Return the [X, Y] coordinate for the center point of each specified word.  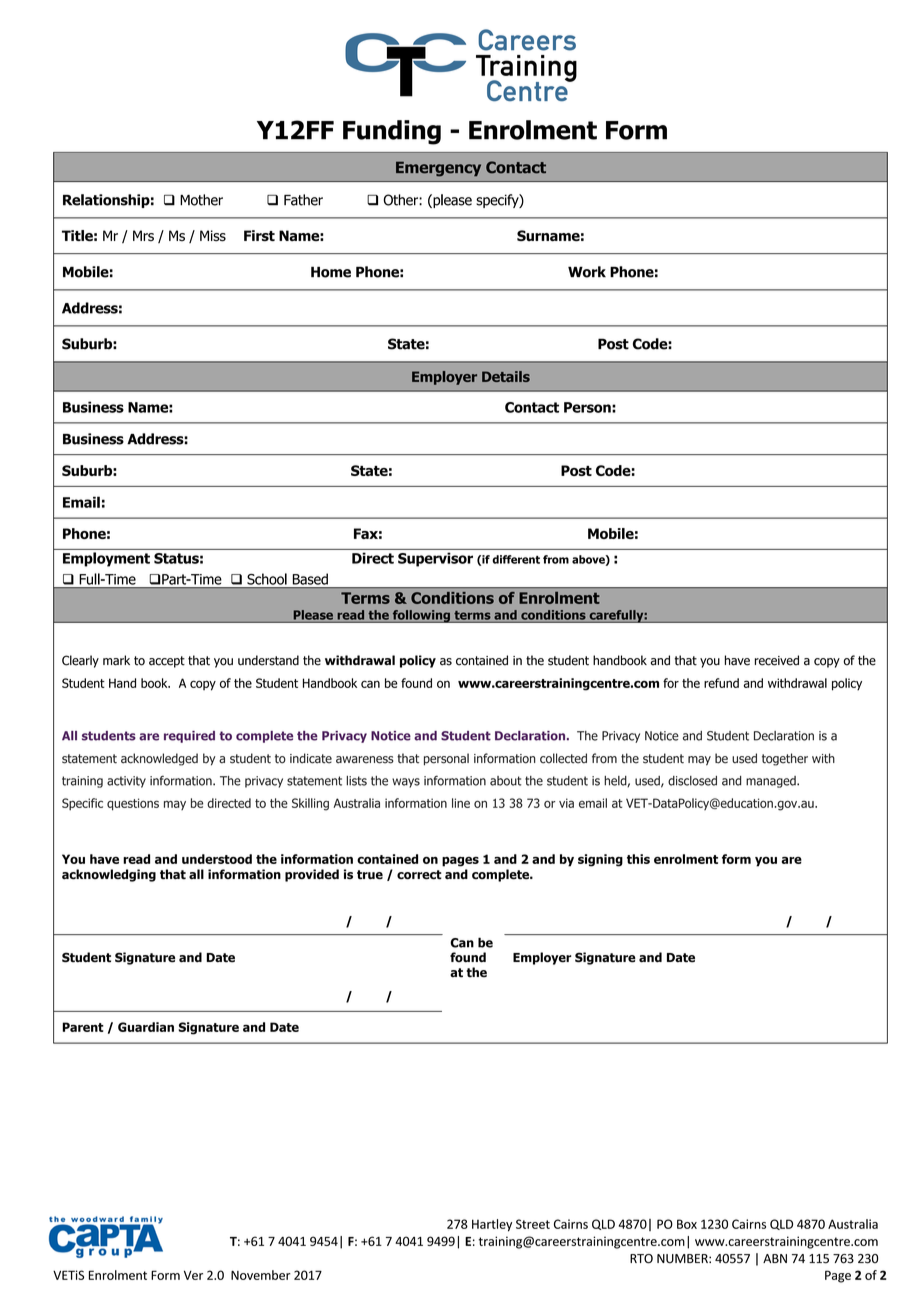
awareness [365, 760]
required [189, 737]
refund [721, 683]
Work [587, 272]
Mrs [143, 236]
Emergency [438, 169]
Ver [193, 1275]
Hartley [492, 1225]
